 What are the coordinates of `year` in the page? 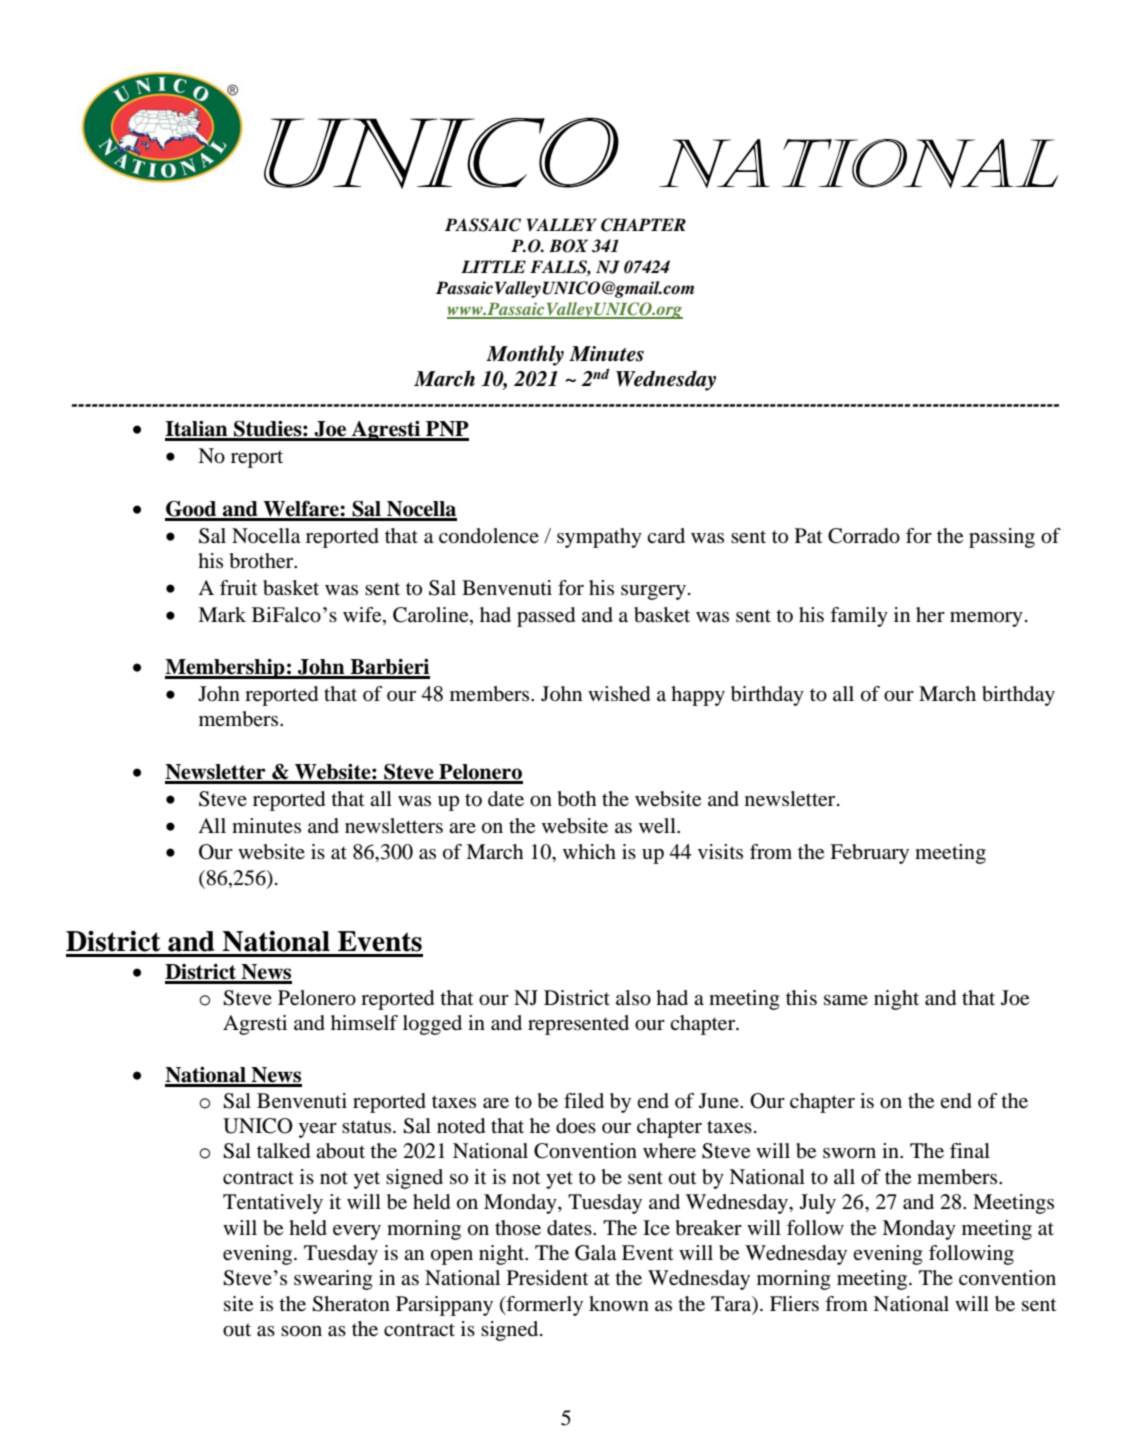 It's located at (317, 1130).
